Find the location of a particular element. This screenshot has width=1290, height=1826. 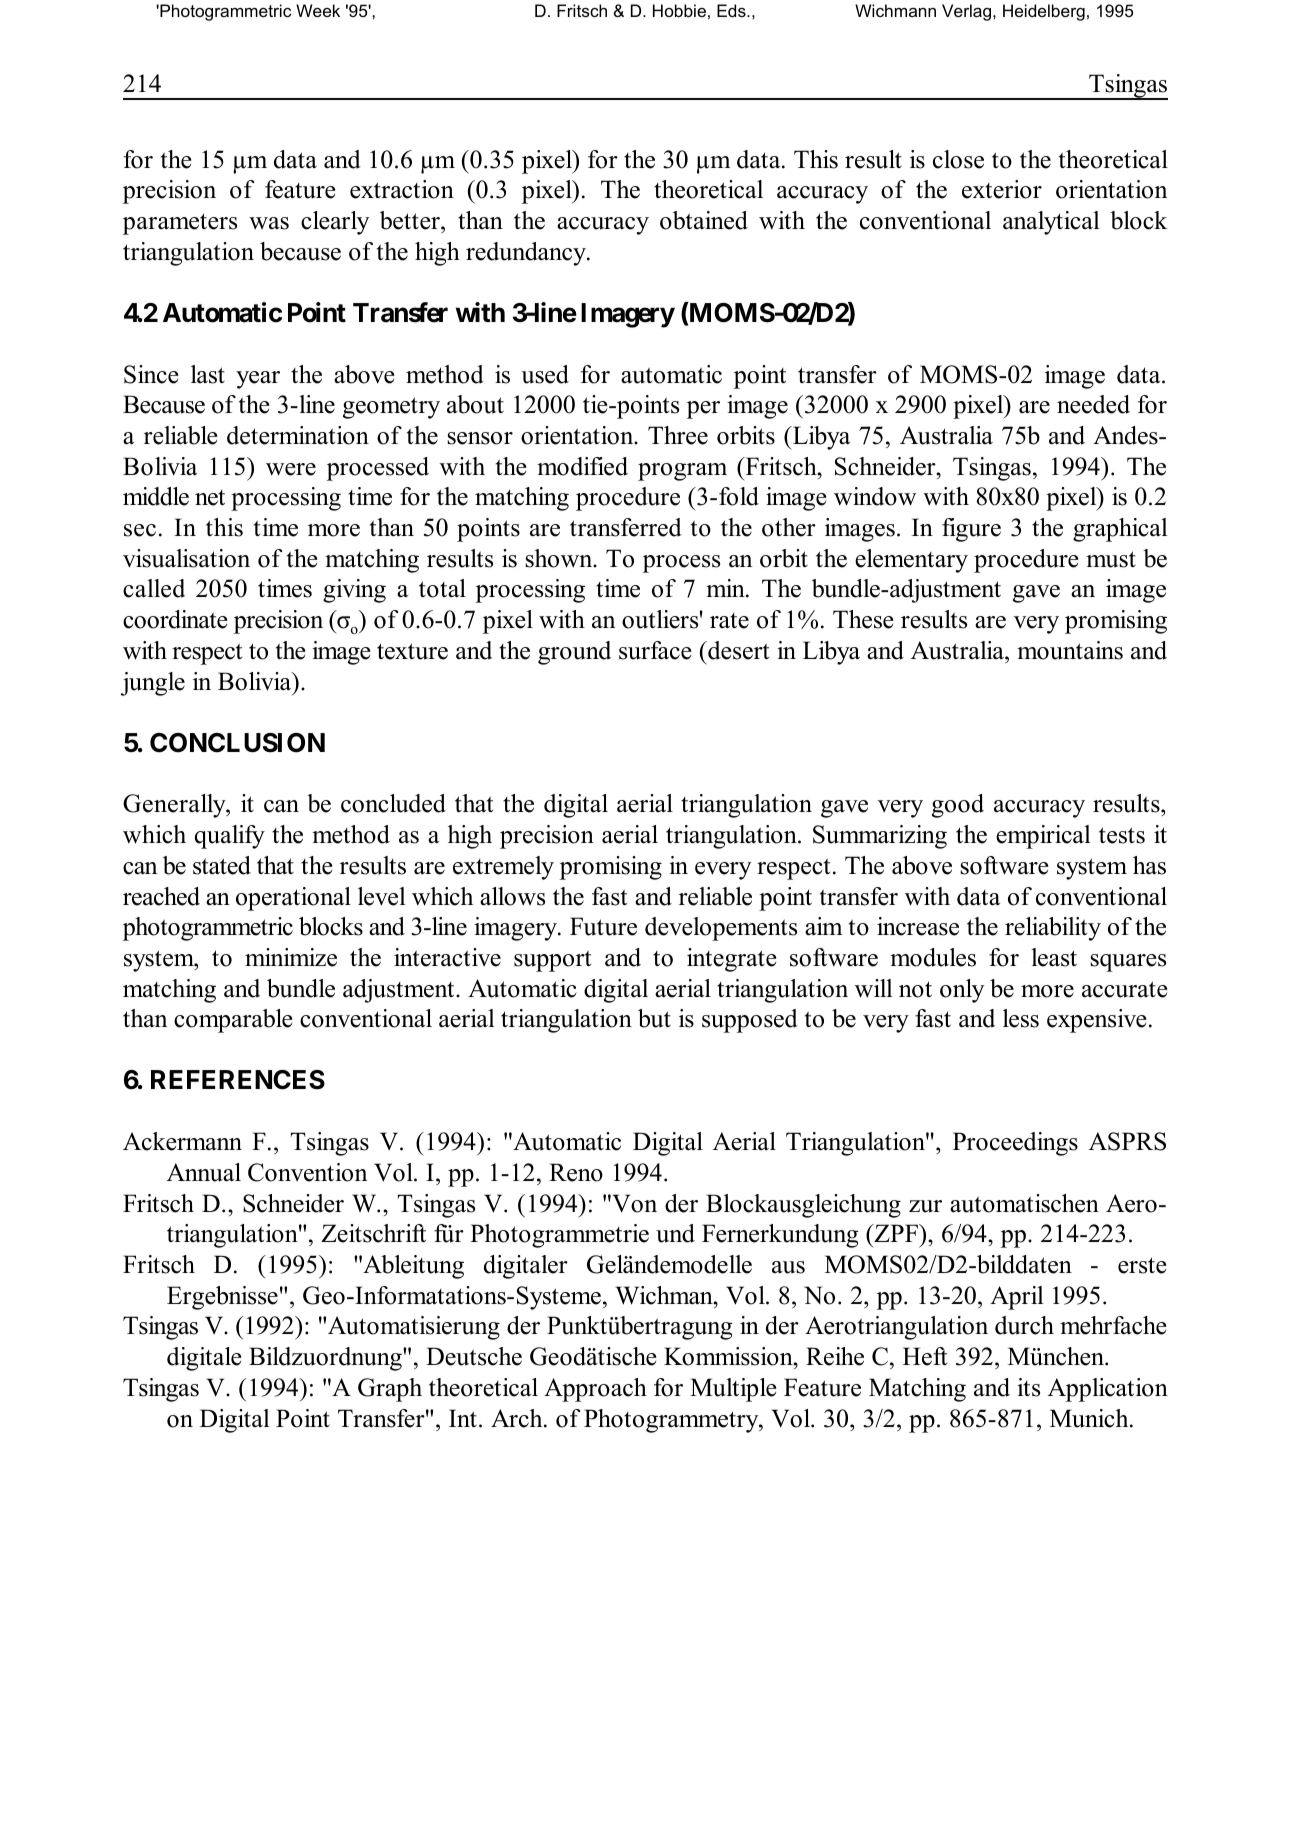

Future is located at coordinates (603, 926).
